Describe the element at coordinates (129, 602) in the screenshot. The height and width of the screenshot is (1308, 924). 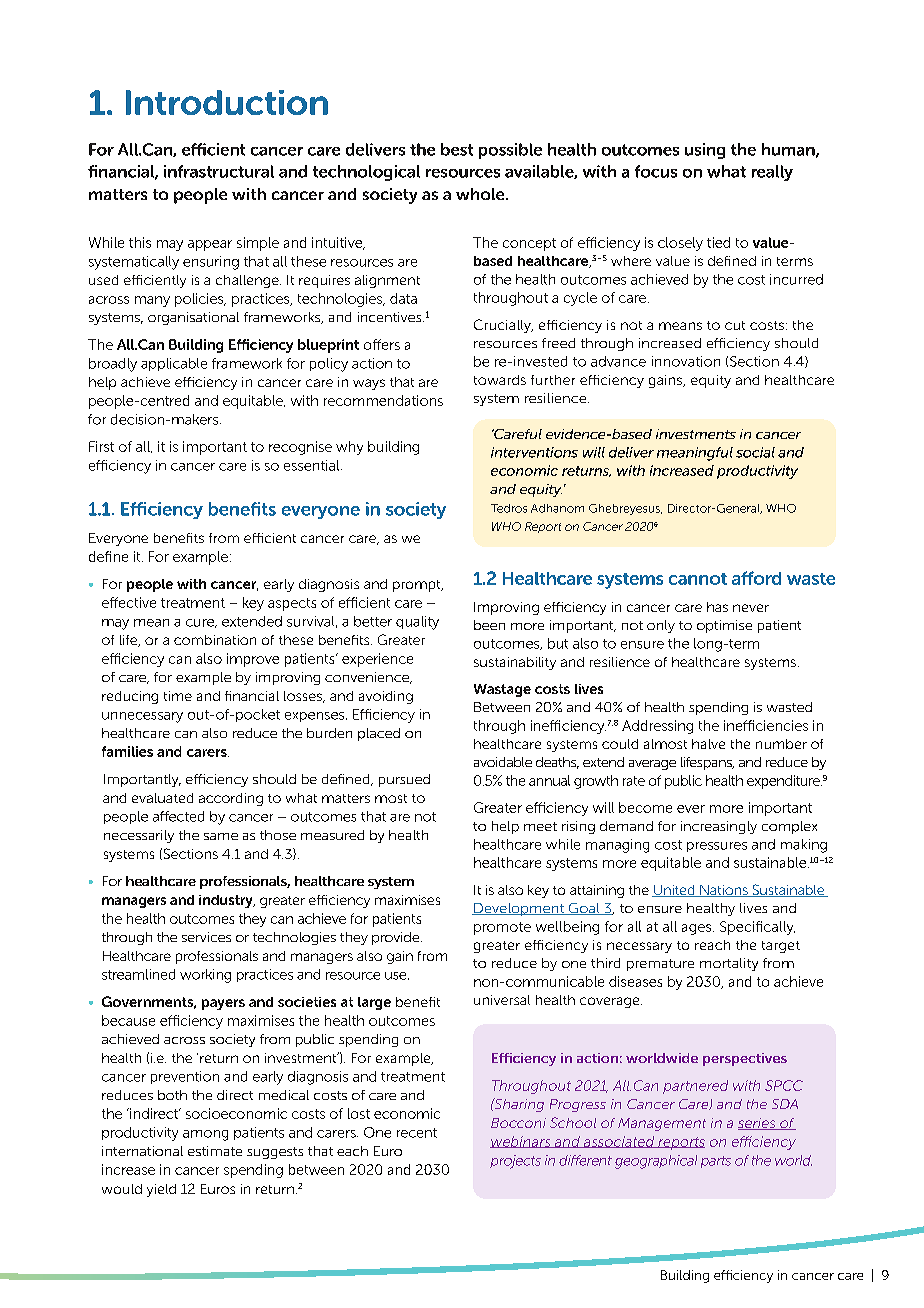
I see `effective` at that location.
